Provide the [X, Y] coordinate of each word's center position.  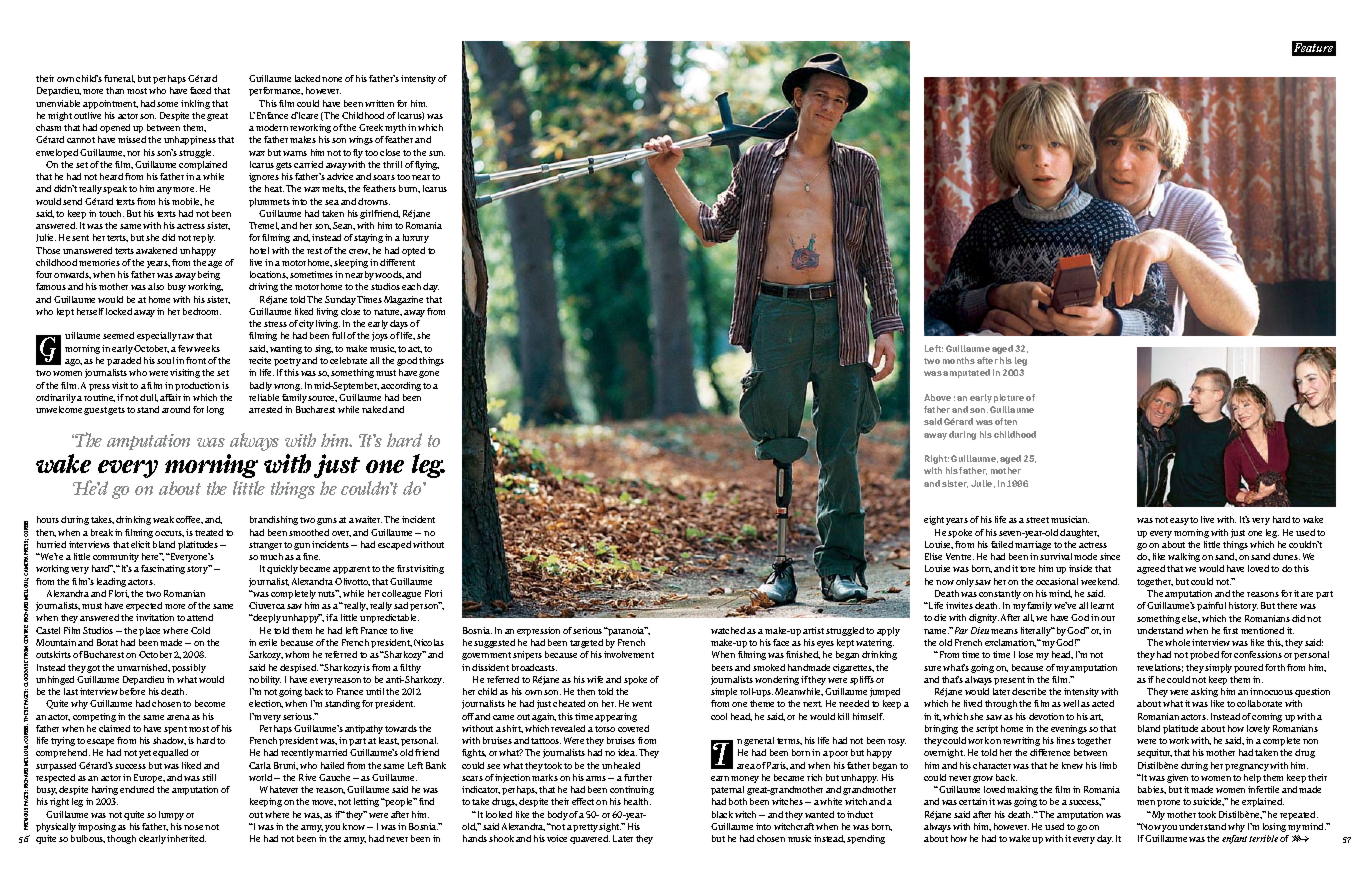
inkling [195, 104]
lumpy [171, 815]
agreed [1151, 569]
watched [728, 630]
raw [186, 336]
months [959, 360]
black [722, 814]
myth [395, 128]
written [379, 103]
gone [429, 374]
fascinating [163, 569]
